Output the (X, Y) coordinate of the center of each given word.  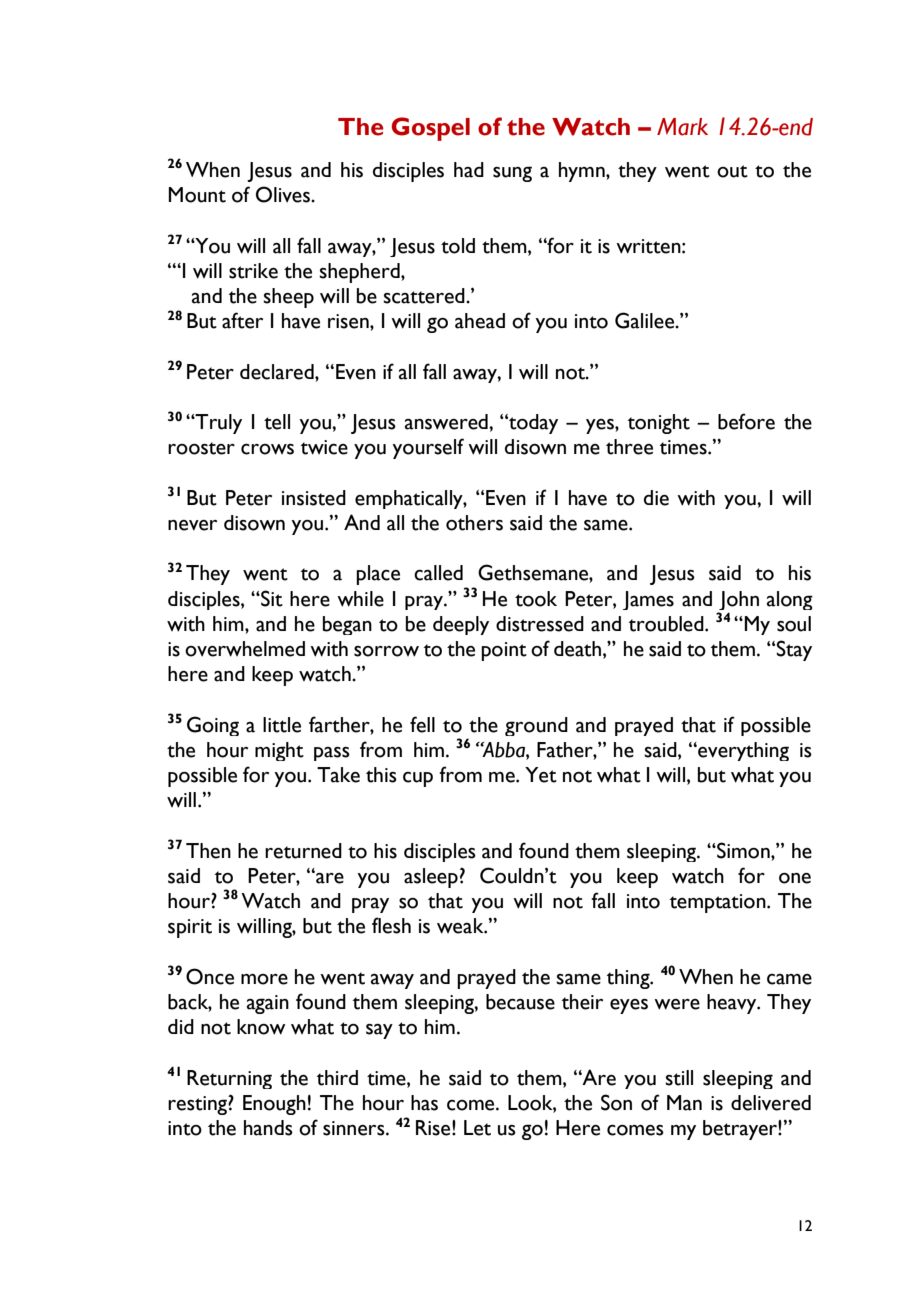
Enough (274, 1105)
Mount (197, 195)
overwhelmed (245, 649)
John (738, 602)
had (469, 170)
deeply (461, 625)
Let (477, 1128)
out (732, 171)
